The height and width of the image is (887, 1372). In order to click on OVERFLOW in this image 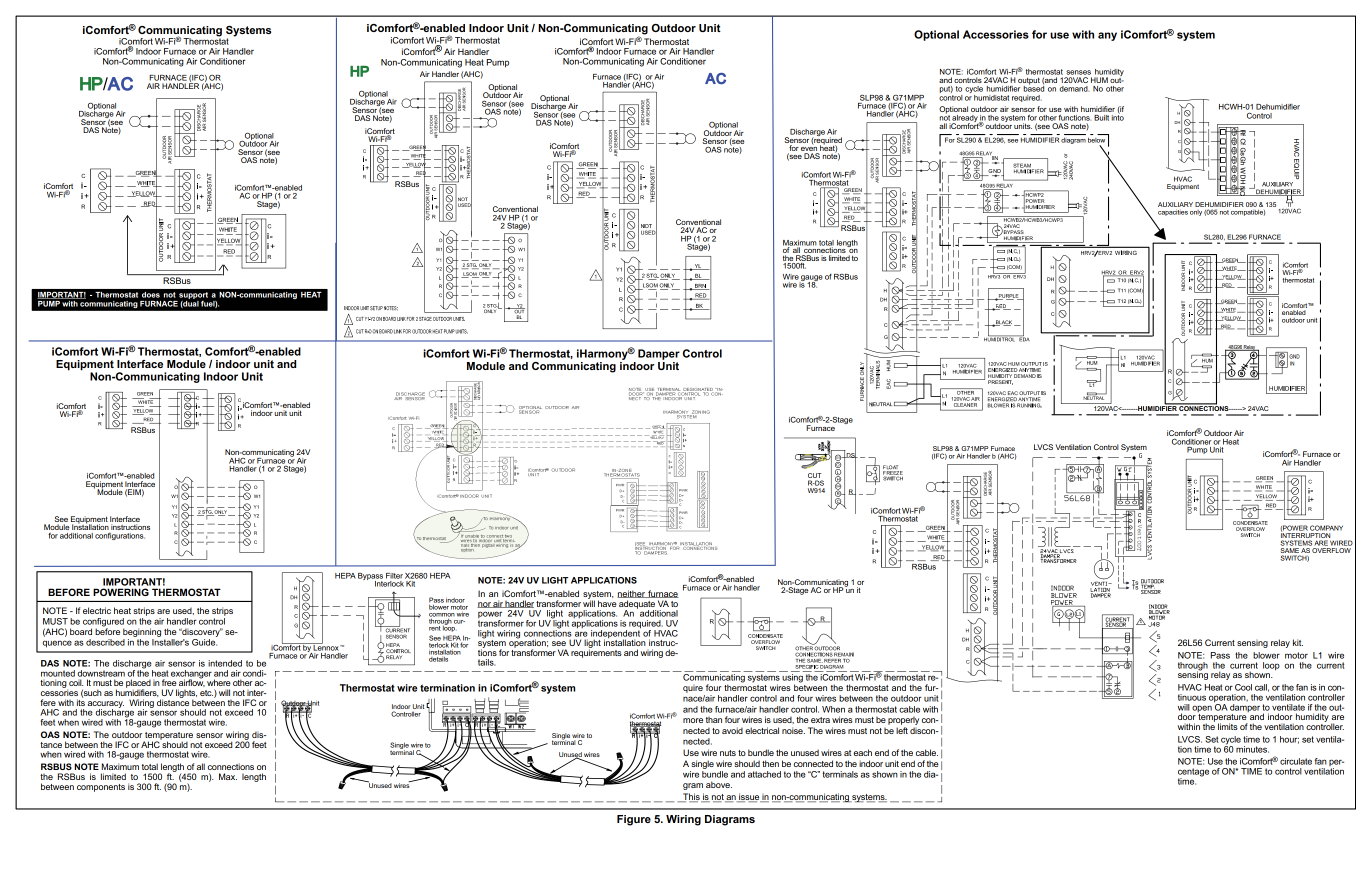, I will do `click(1331, 550)`.
